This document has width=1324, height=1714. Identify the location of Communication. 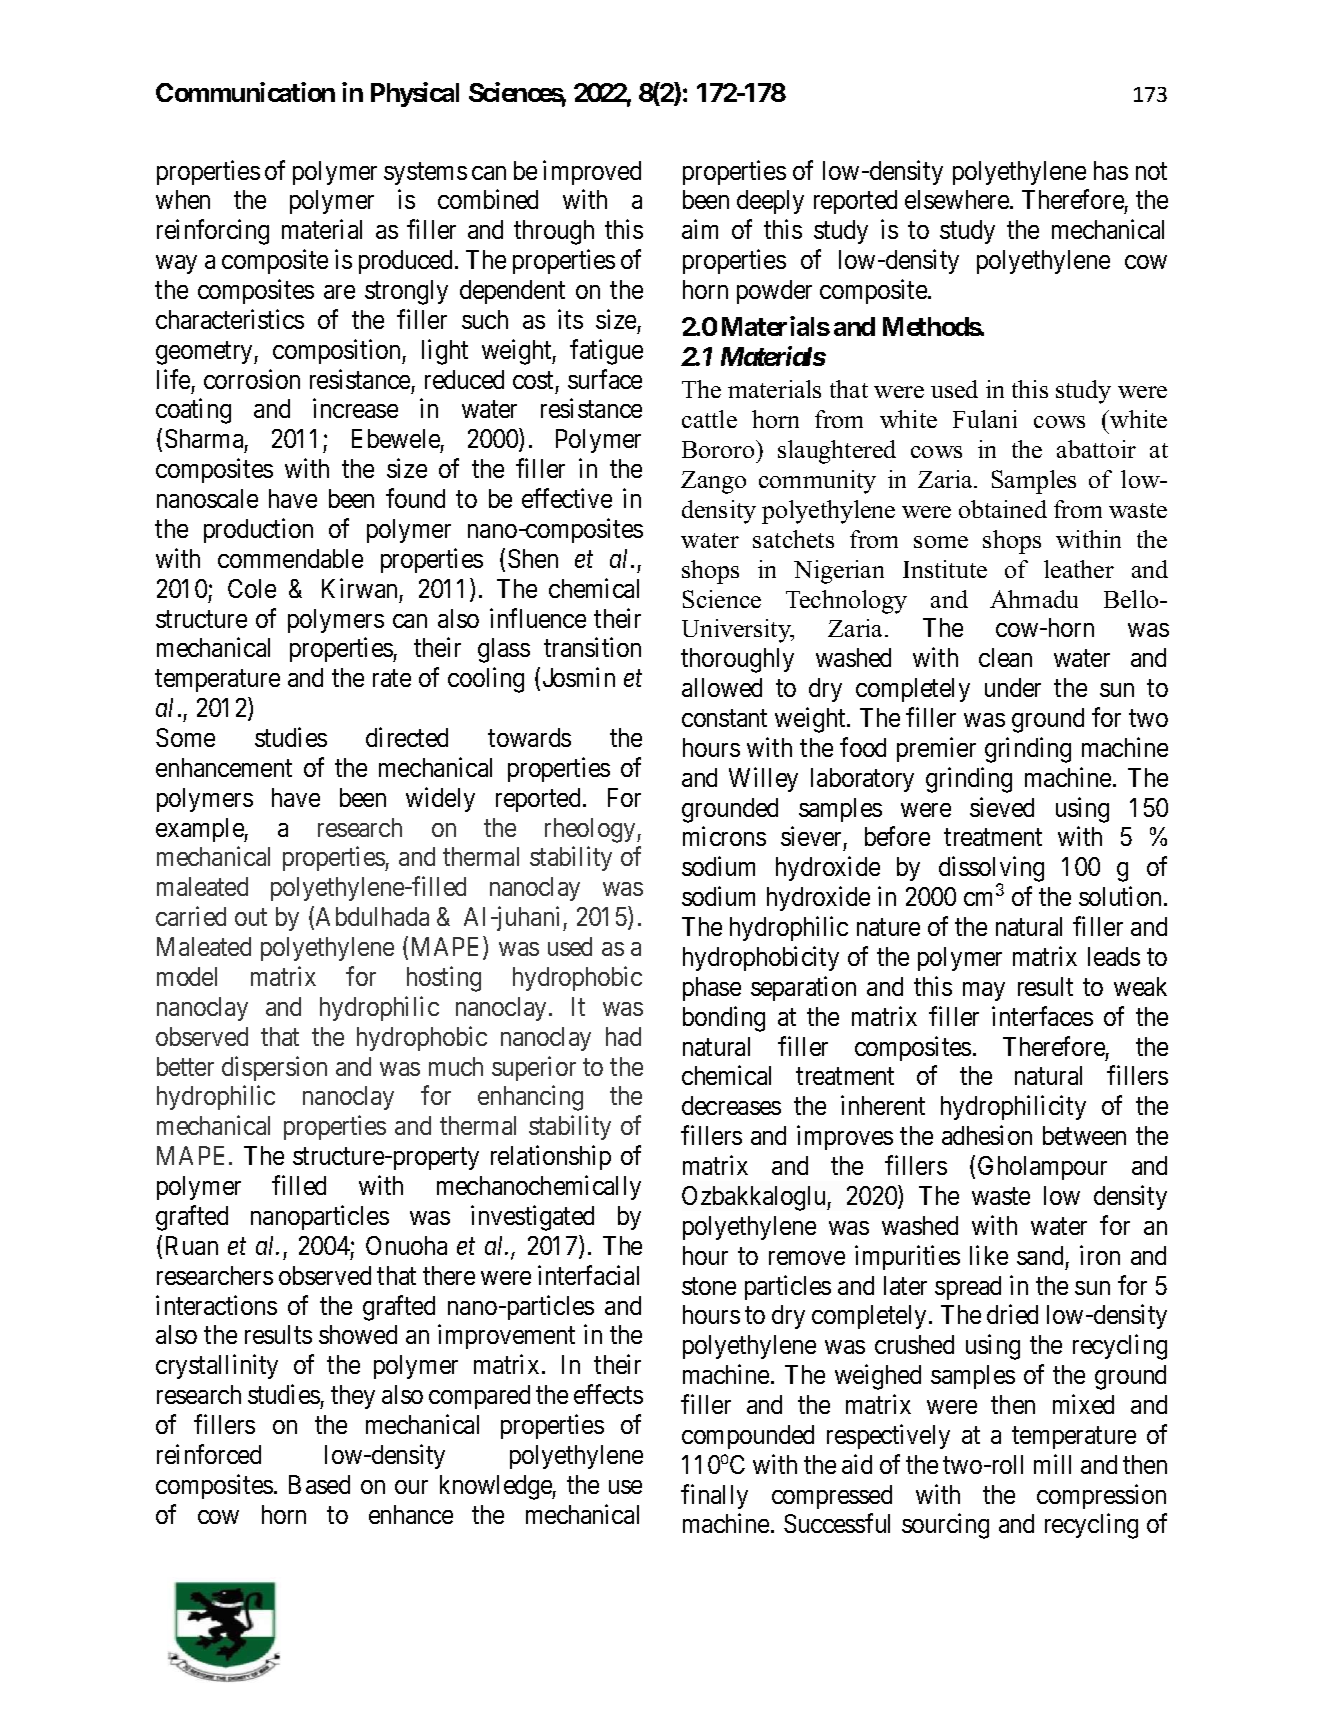
(245, 92).
